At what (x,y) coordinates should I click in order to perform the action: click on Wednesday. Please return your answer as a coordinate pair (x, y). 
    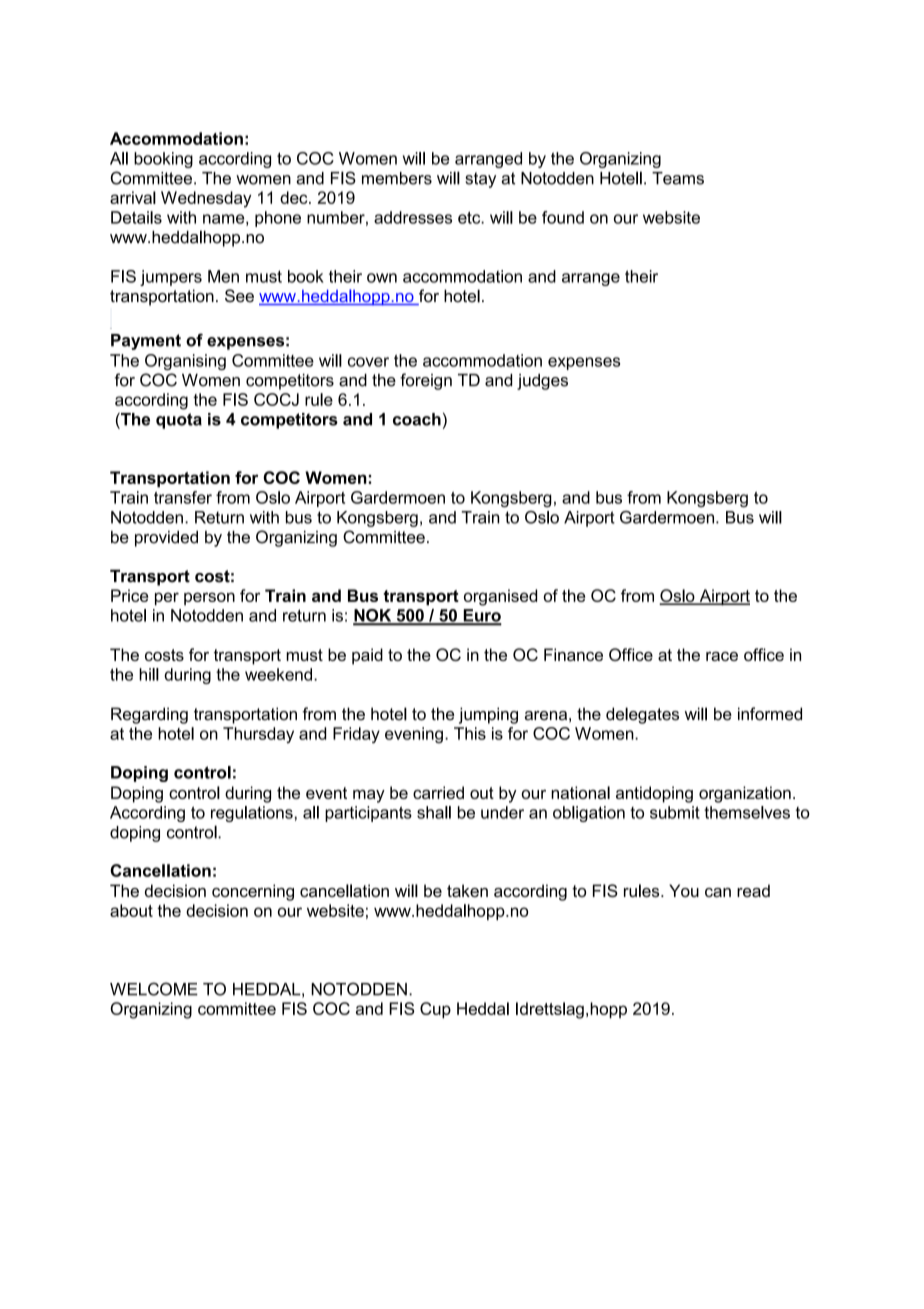
    Looking at the image, I should click on (206, 199).
